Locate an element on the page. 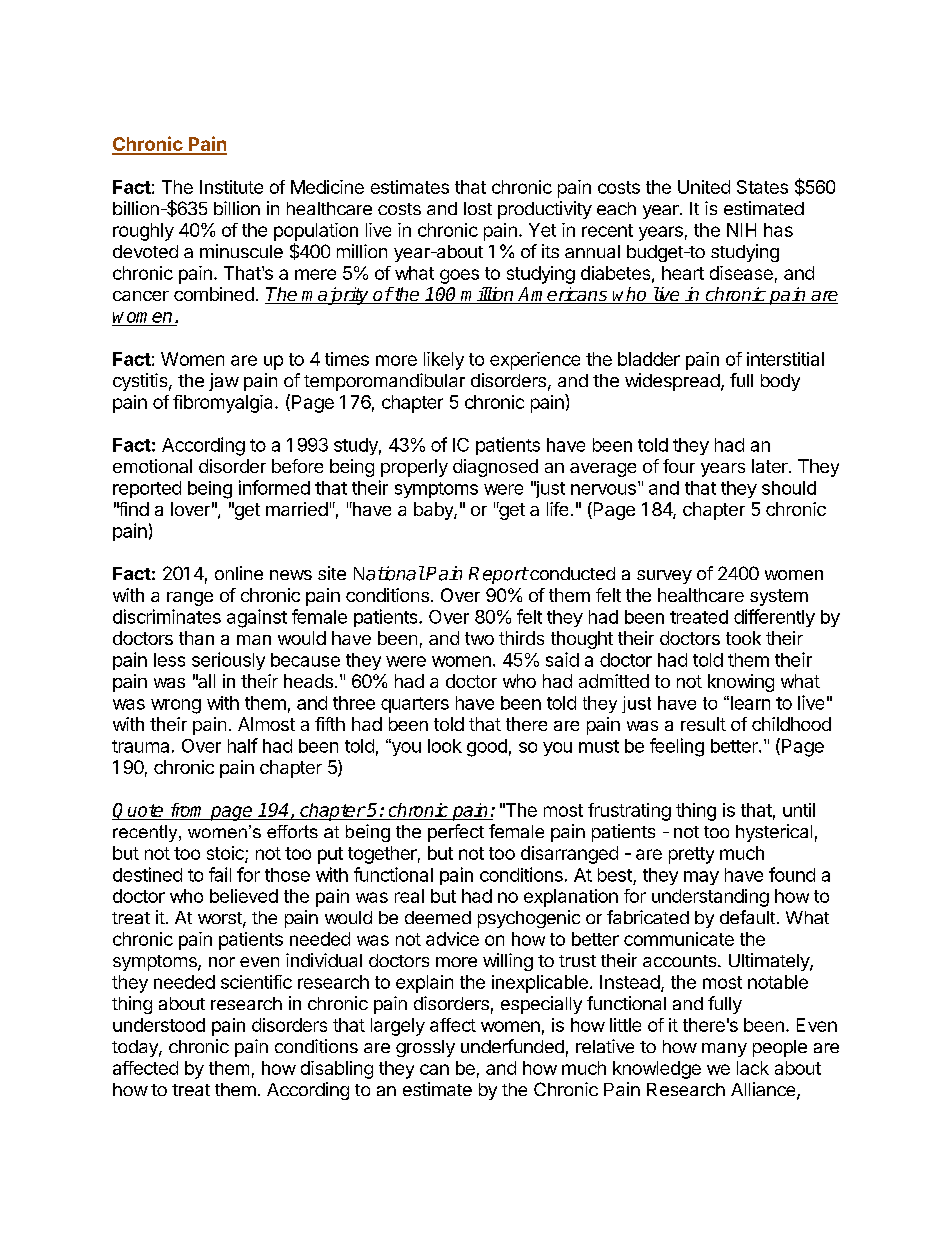 The width and height of the document is (952, 1233). baby is located at coordinates (434, 511).
